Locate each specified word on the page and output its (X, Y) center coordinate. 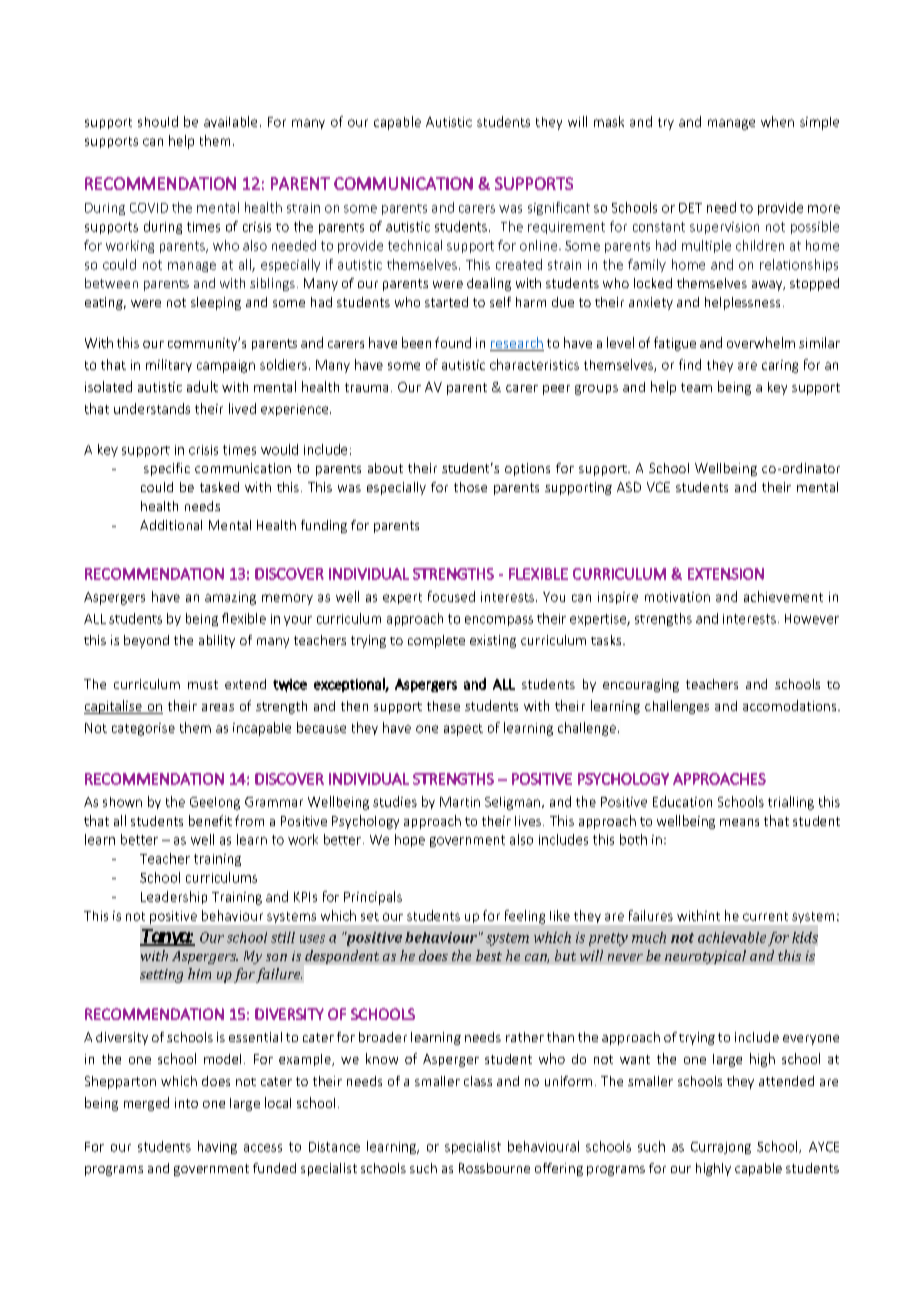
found (453, 342)
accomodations (791, 705)
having (217, 1147)
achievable (732, 937)
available (230, 121)
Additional (171, 525)
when (777, 121)
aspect (463, 730)
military (169, 365)
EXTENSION (726, 574)
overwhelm (761, 342)
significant (559, 208)
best (489, 955)
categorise (143, 729)
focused (451, 596)
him (199, 973)
